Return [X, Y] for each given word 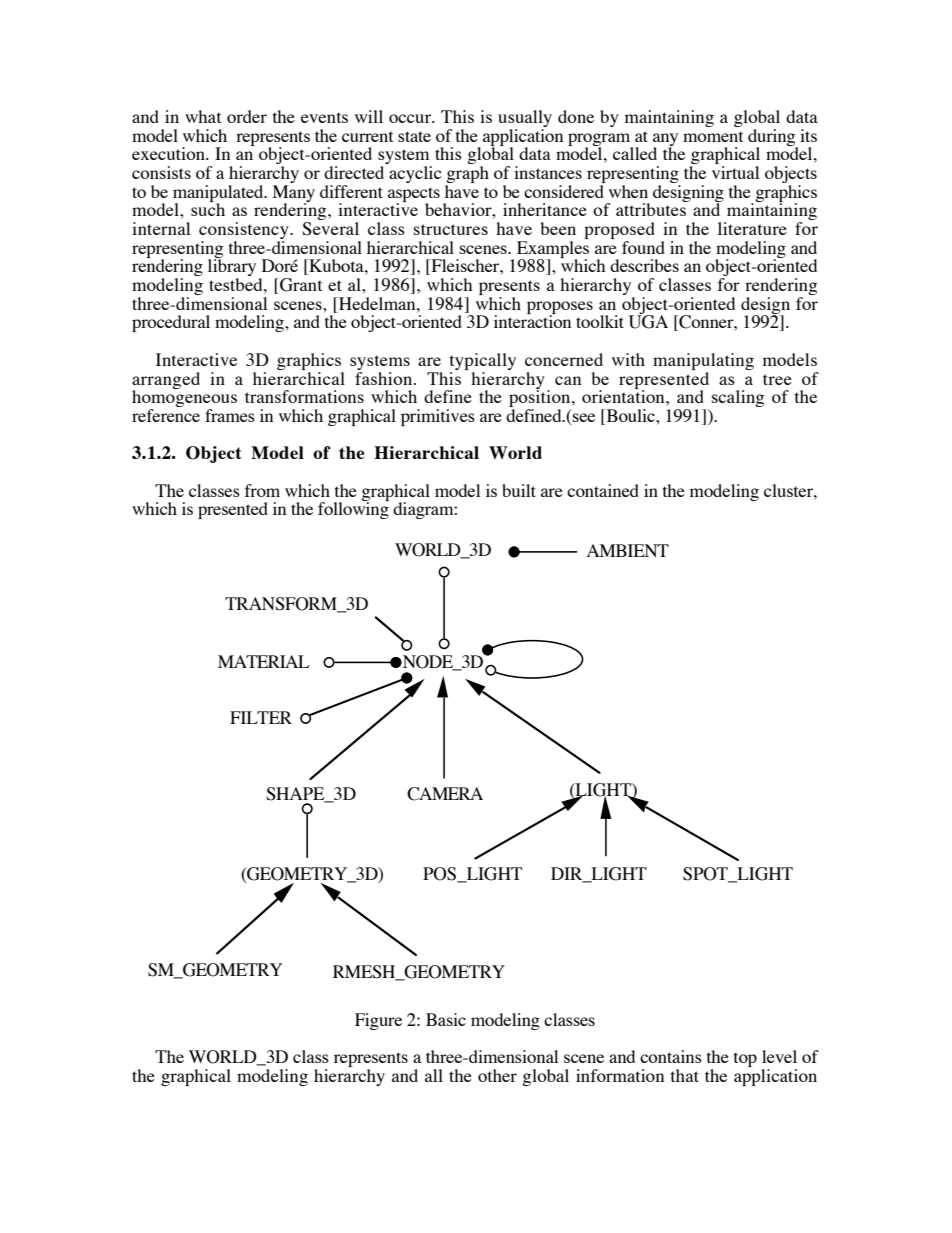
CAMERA [445, 794]
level [779, 1056]
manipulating [703, 361]
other [497, 1075]
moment [713, 136]
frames [230, 415]
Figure [378, 1021]
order [247, 116]
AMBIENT [628, 550]
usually [525, 120]
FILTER [261, 717]
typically [483, 361]
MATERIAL [263, 661]
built [519, 490]
